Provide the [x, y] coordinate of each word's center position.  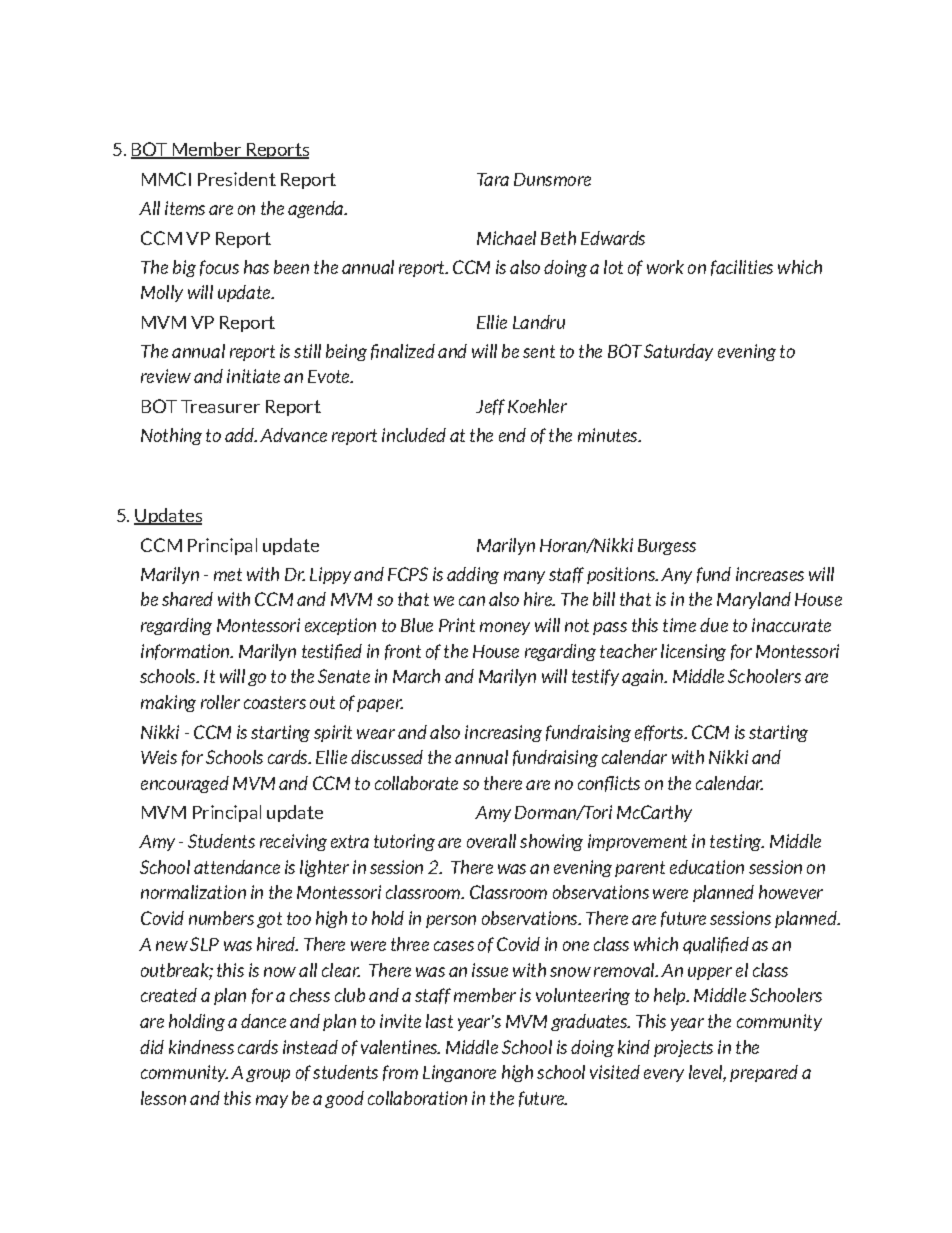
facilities [742, 268]
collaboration [417, 1098]
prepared [764, 1073]
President [237, 179]
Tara [493, 179]
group [268, 1075]
